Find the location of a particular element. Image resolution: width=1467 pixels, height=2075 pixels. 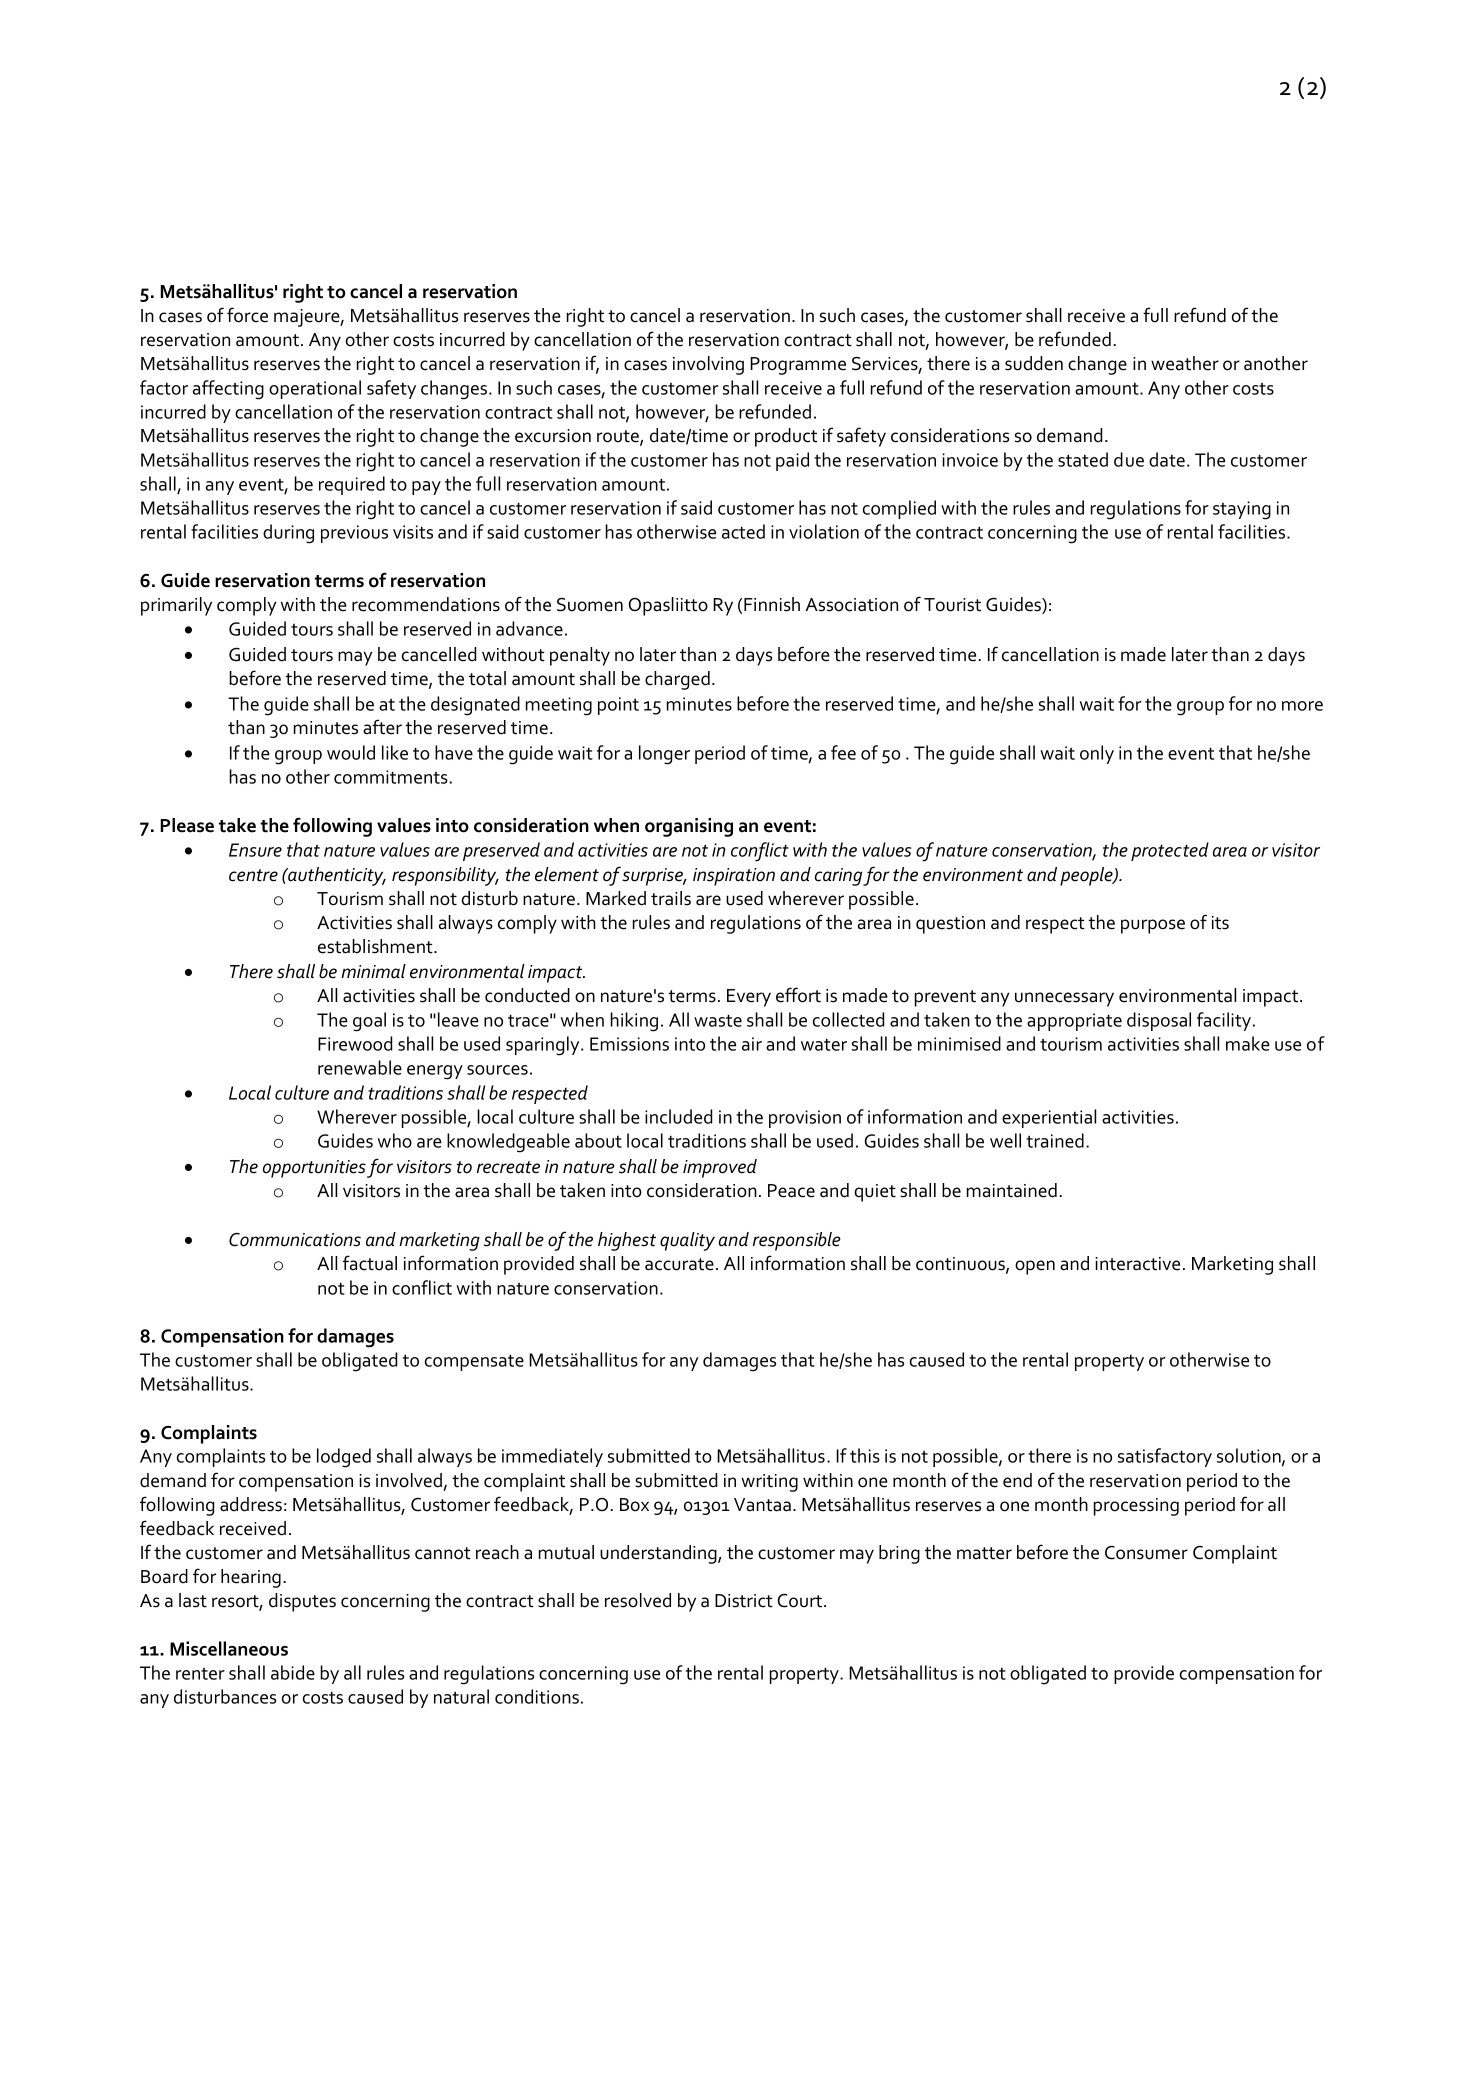

involving is located at coordinates (708, 365).
